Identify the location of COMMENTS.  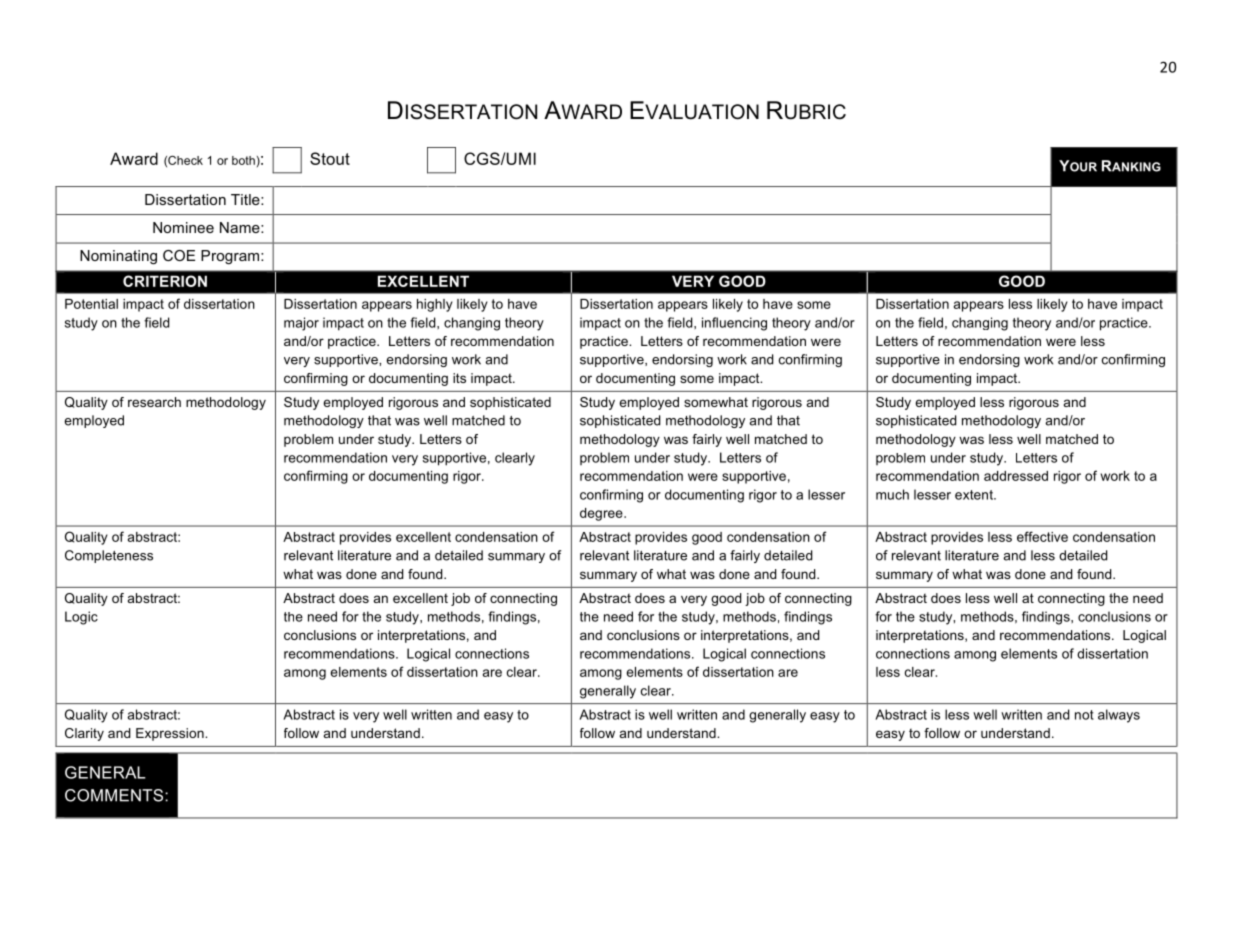
(115, 795).
